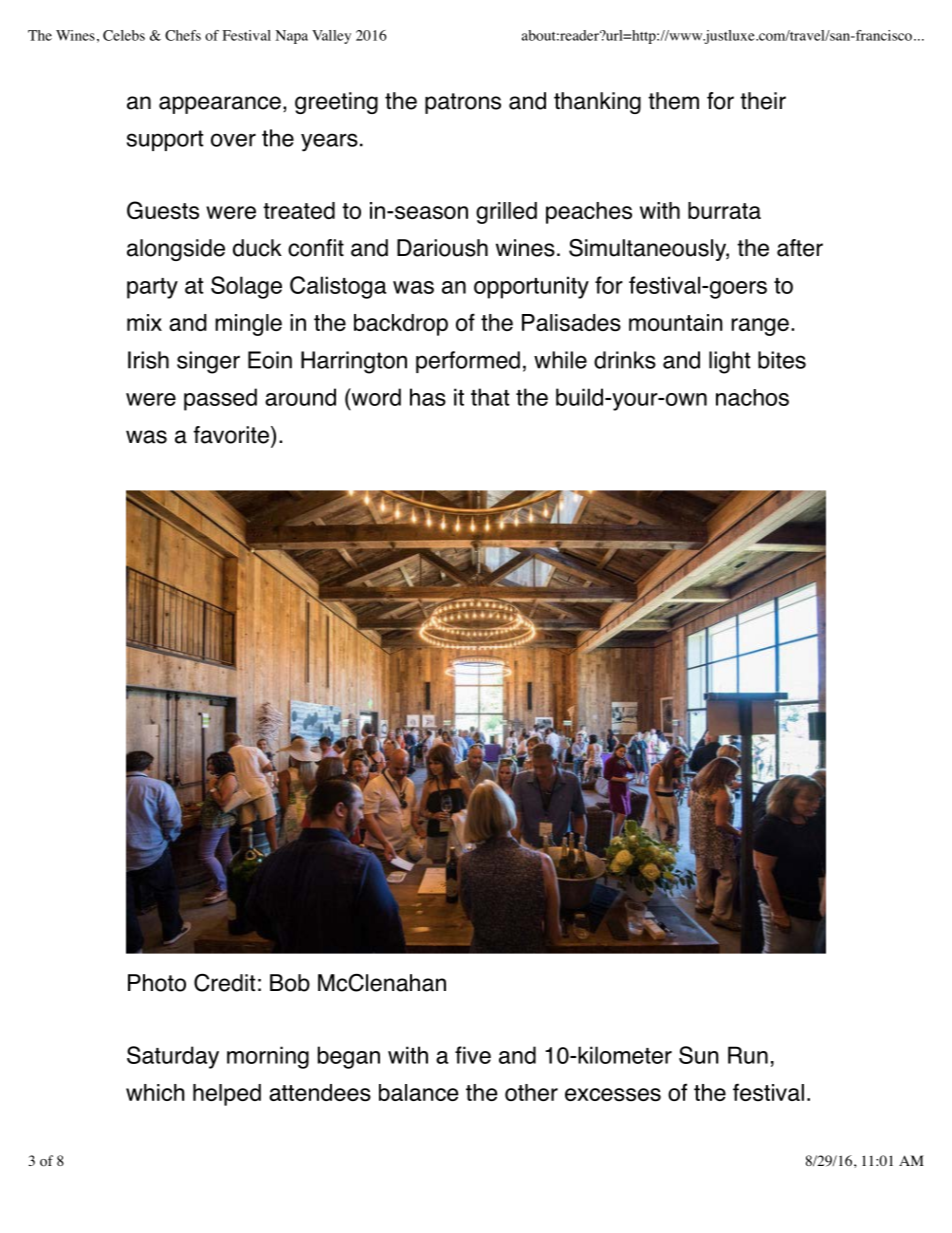  I want to click on Chefs, so click(183, 35).
